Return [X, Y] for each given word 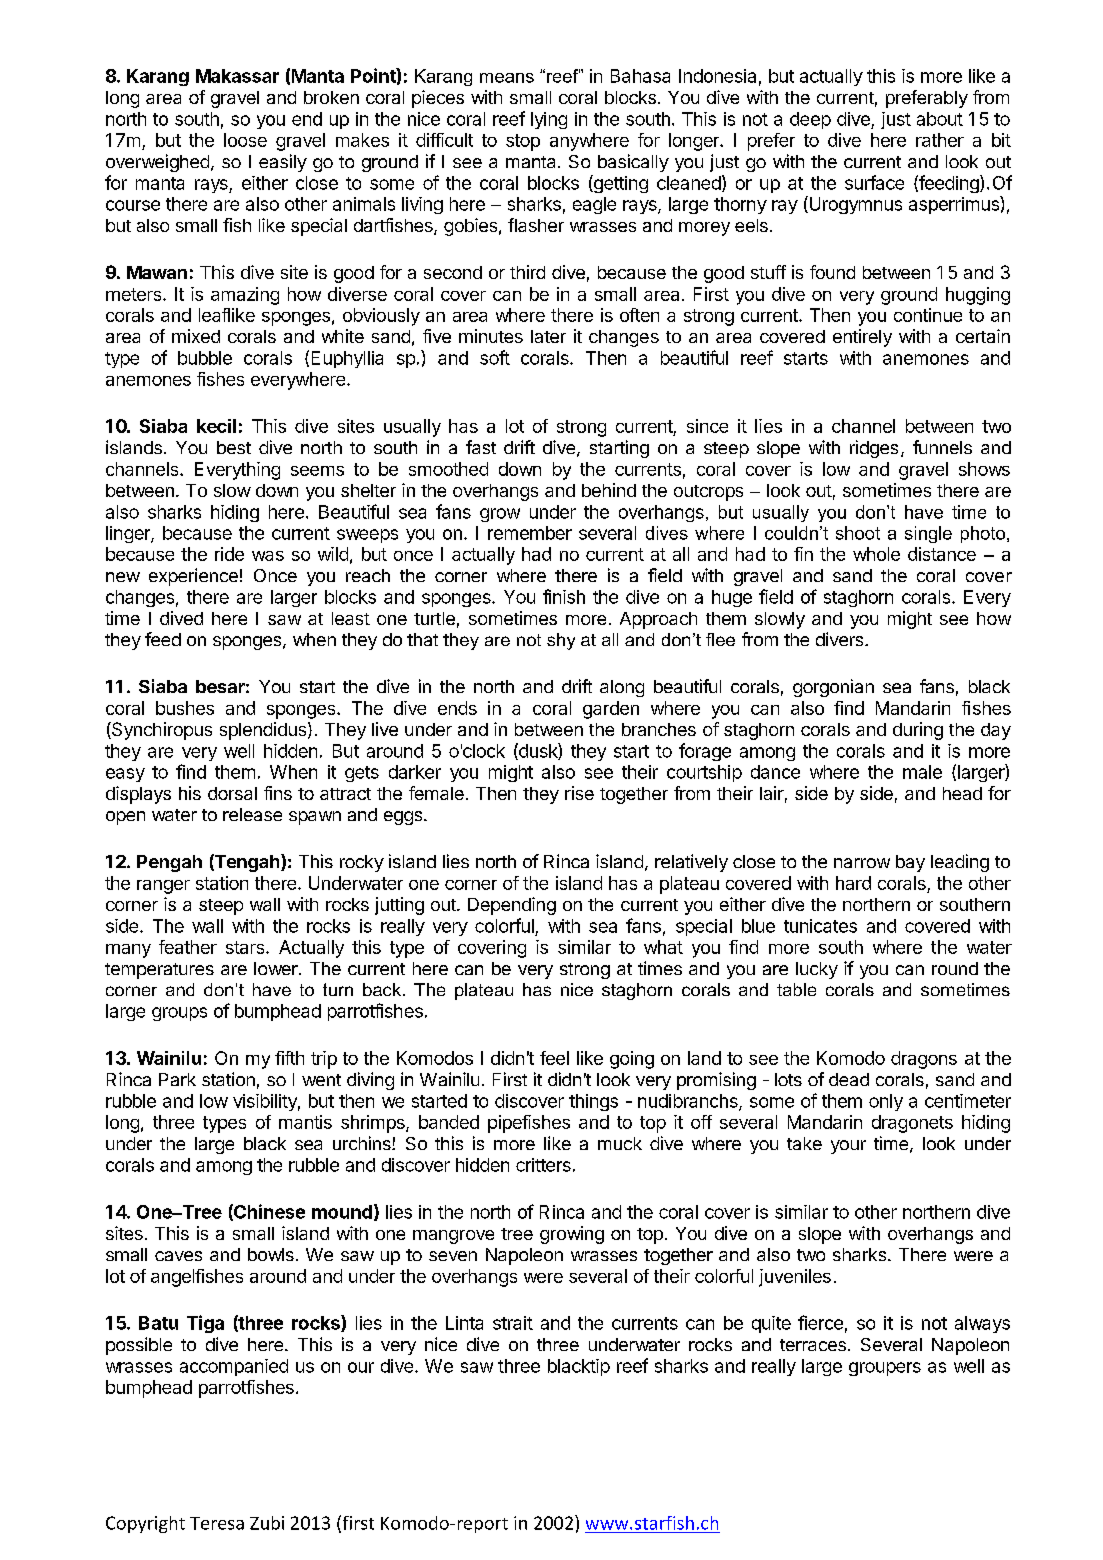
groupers [885, 1369]
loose [245, 140]
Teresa [217, 1523]
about [940, 119]
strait [513, 1323]
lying [549, 120]
